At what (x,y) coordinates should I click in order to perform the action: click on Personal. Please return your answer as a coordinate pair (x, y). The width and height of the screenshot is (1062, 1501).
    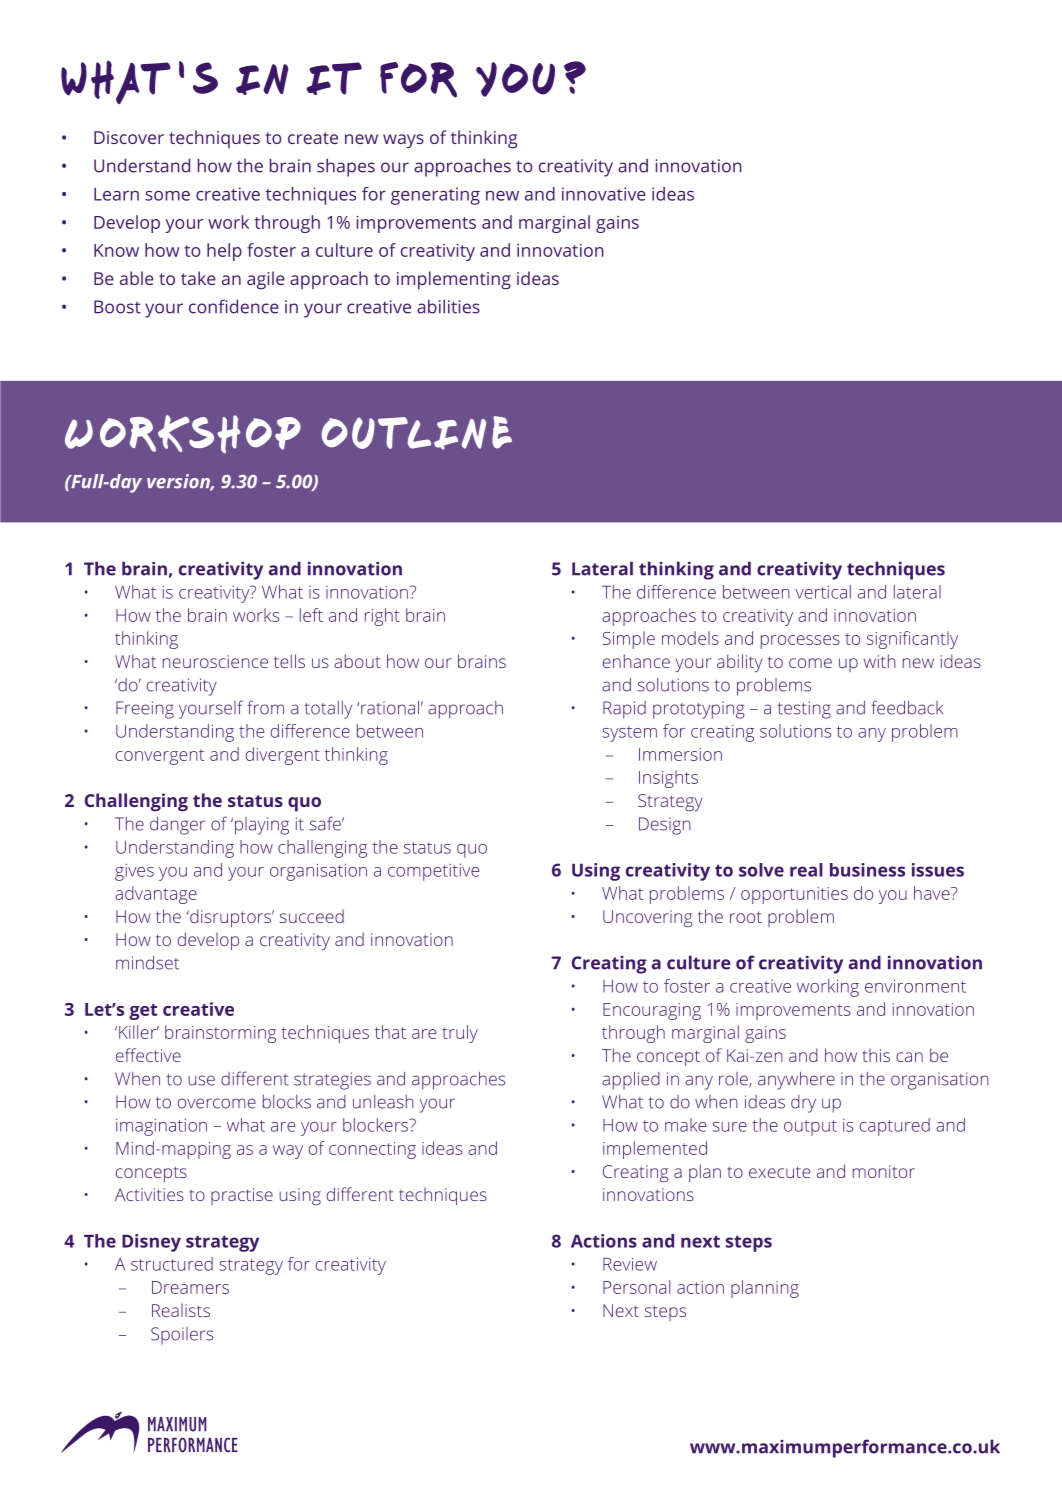
    Looking at the image, I should click on (636, 1287).
